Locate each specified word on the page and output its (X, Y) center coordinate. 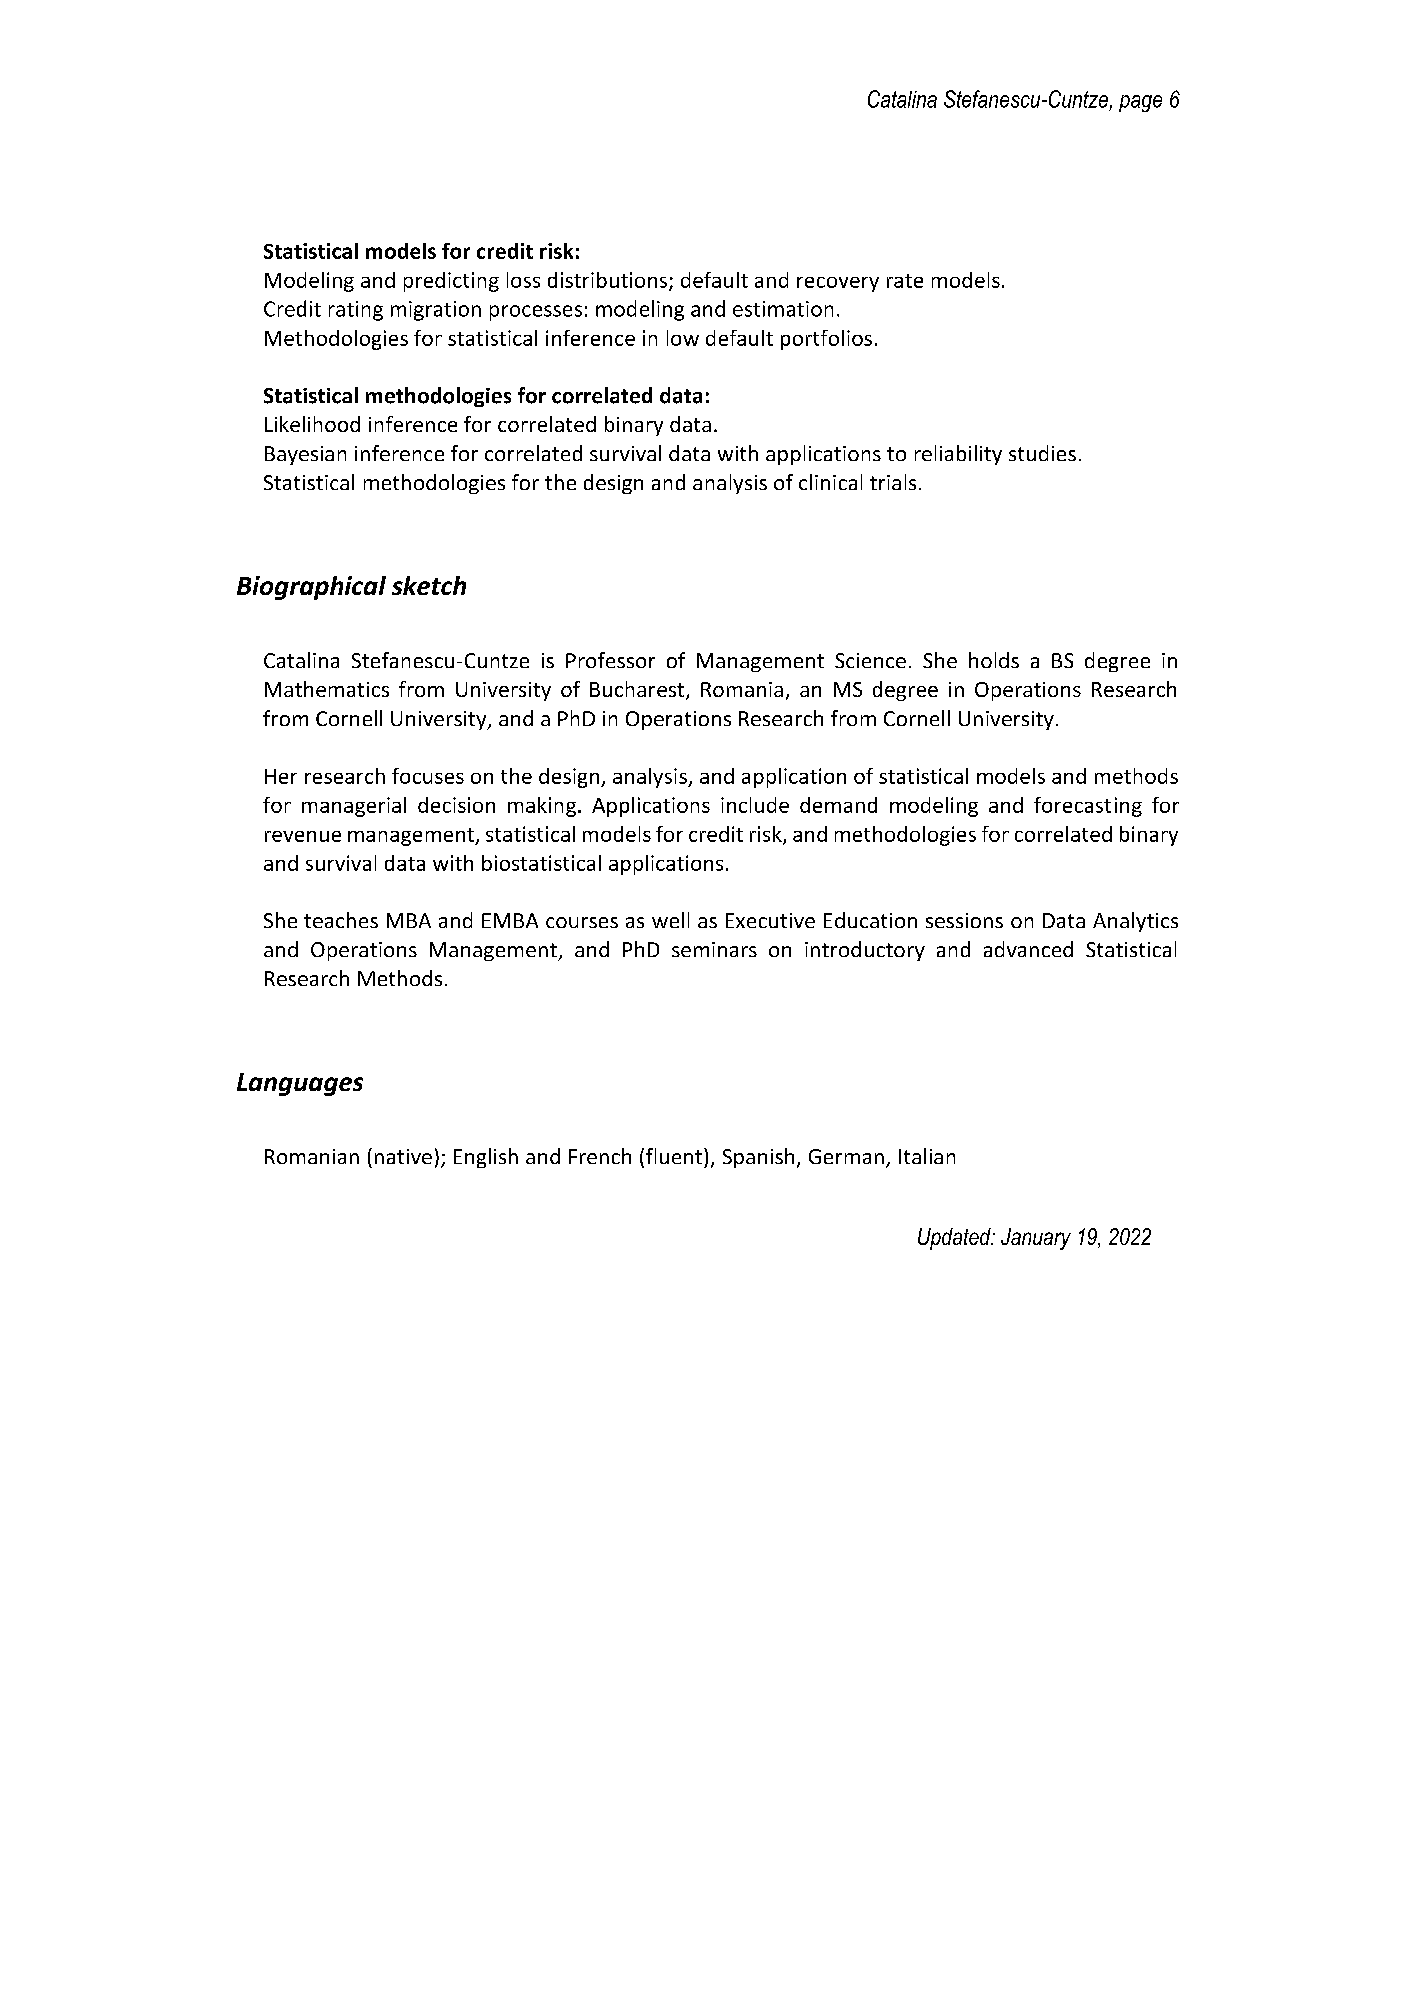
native (403, 1156)
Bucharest (638, 690)
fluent (675, 1156)
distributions (609, 281)
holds (994, 660)
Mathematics (327, 689)
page (1140, 103)
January (1036, 1239)
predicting (451, 282)
